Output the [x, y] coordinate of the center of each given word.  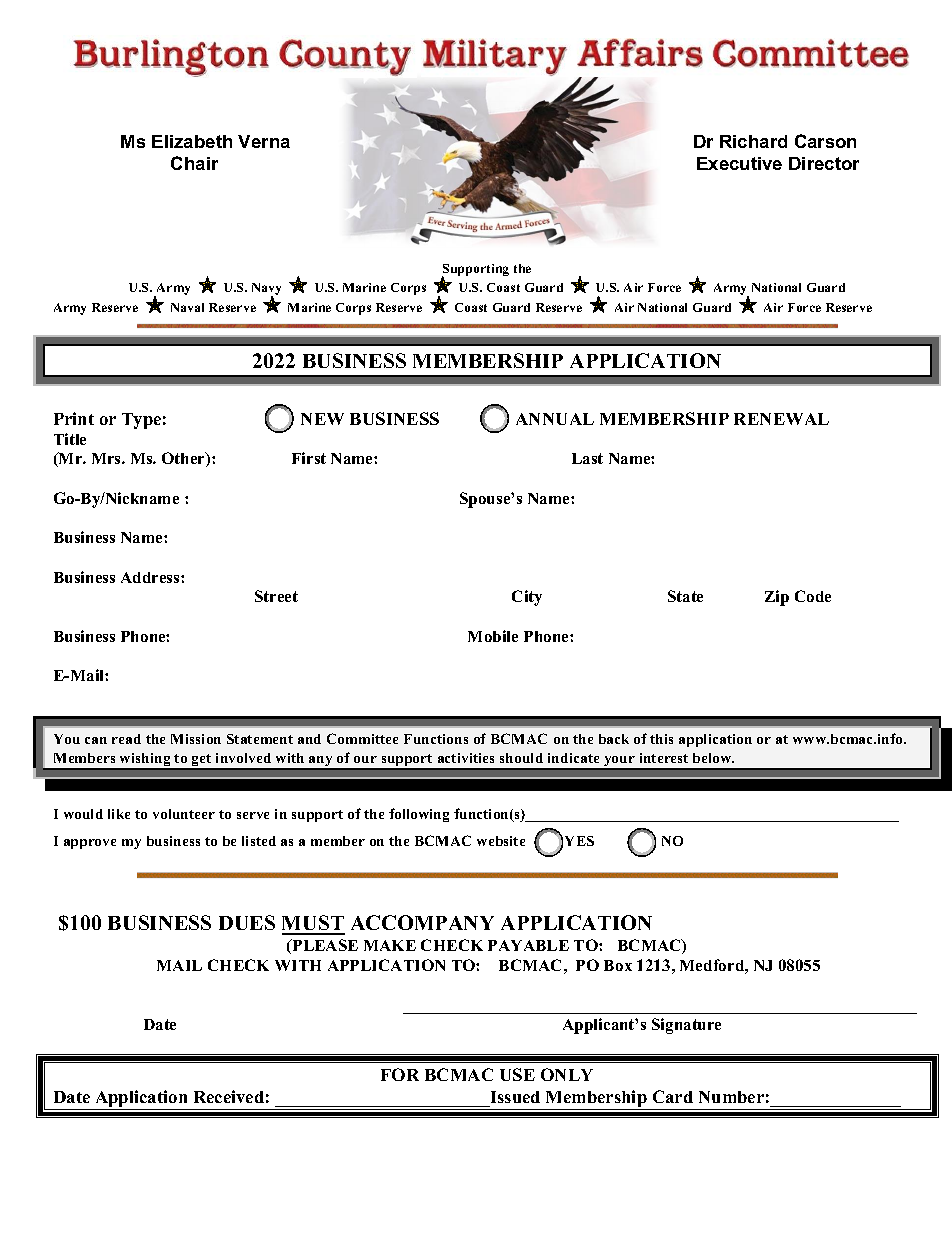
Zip [777, 598]
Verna [264, 141]
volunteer [184, 814]
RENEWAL [781, 419]
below [713, 758]
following [419, 815]
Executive [739, 163]
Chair [194, 163]
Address [151, 577]
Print [74, 418]
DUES [247, 922]
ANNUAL [555, 419]
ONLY [567, 1074]
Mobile [493, 636]
